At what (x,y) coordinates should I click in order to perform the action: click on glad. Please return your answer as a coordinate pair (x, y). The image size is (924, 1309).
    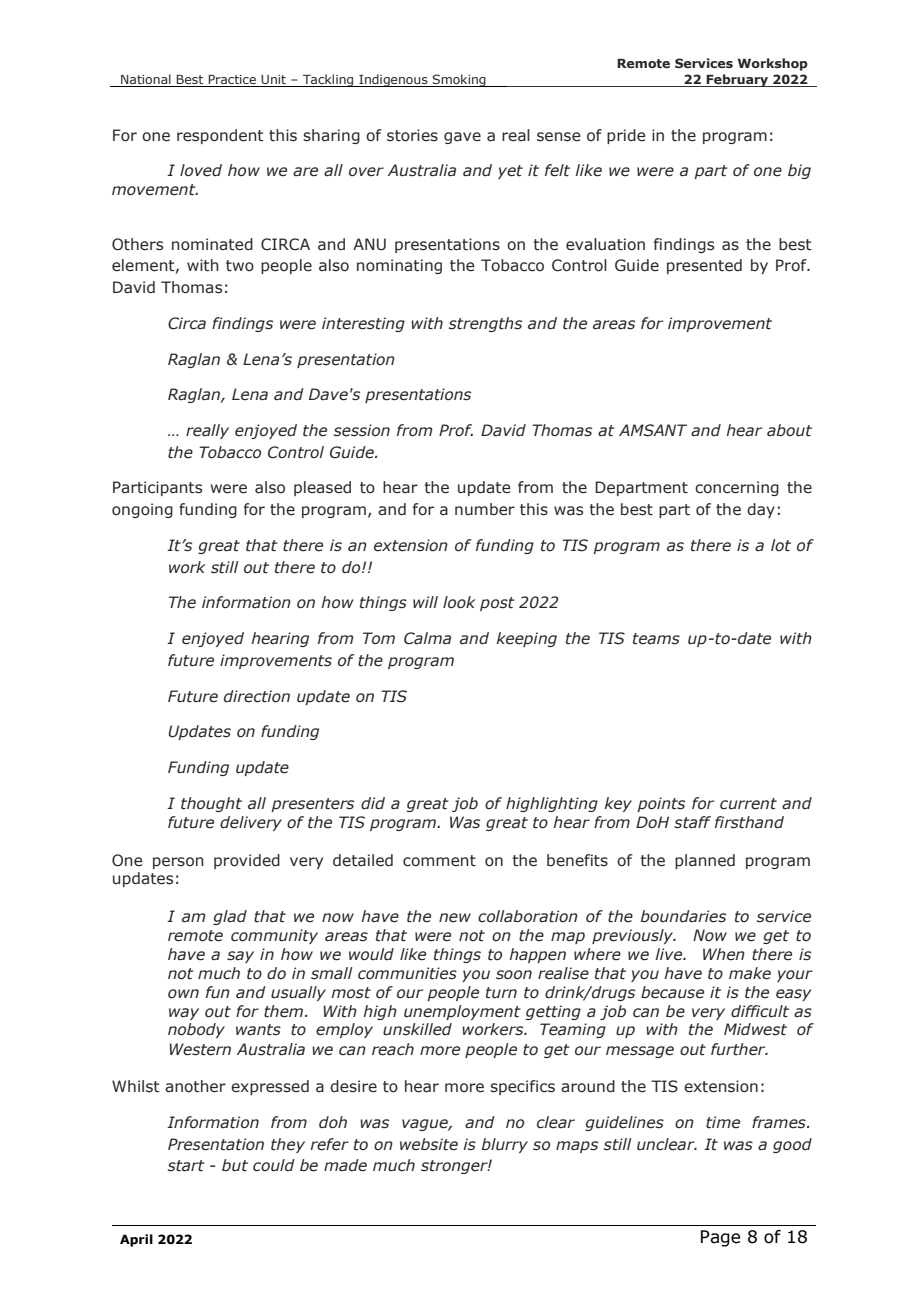
    Looking at the image, I should click on (230, 917).
